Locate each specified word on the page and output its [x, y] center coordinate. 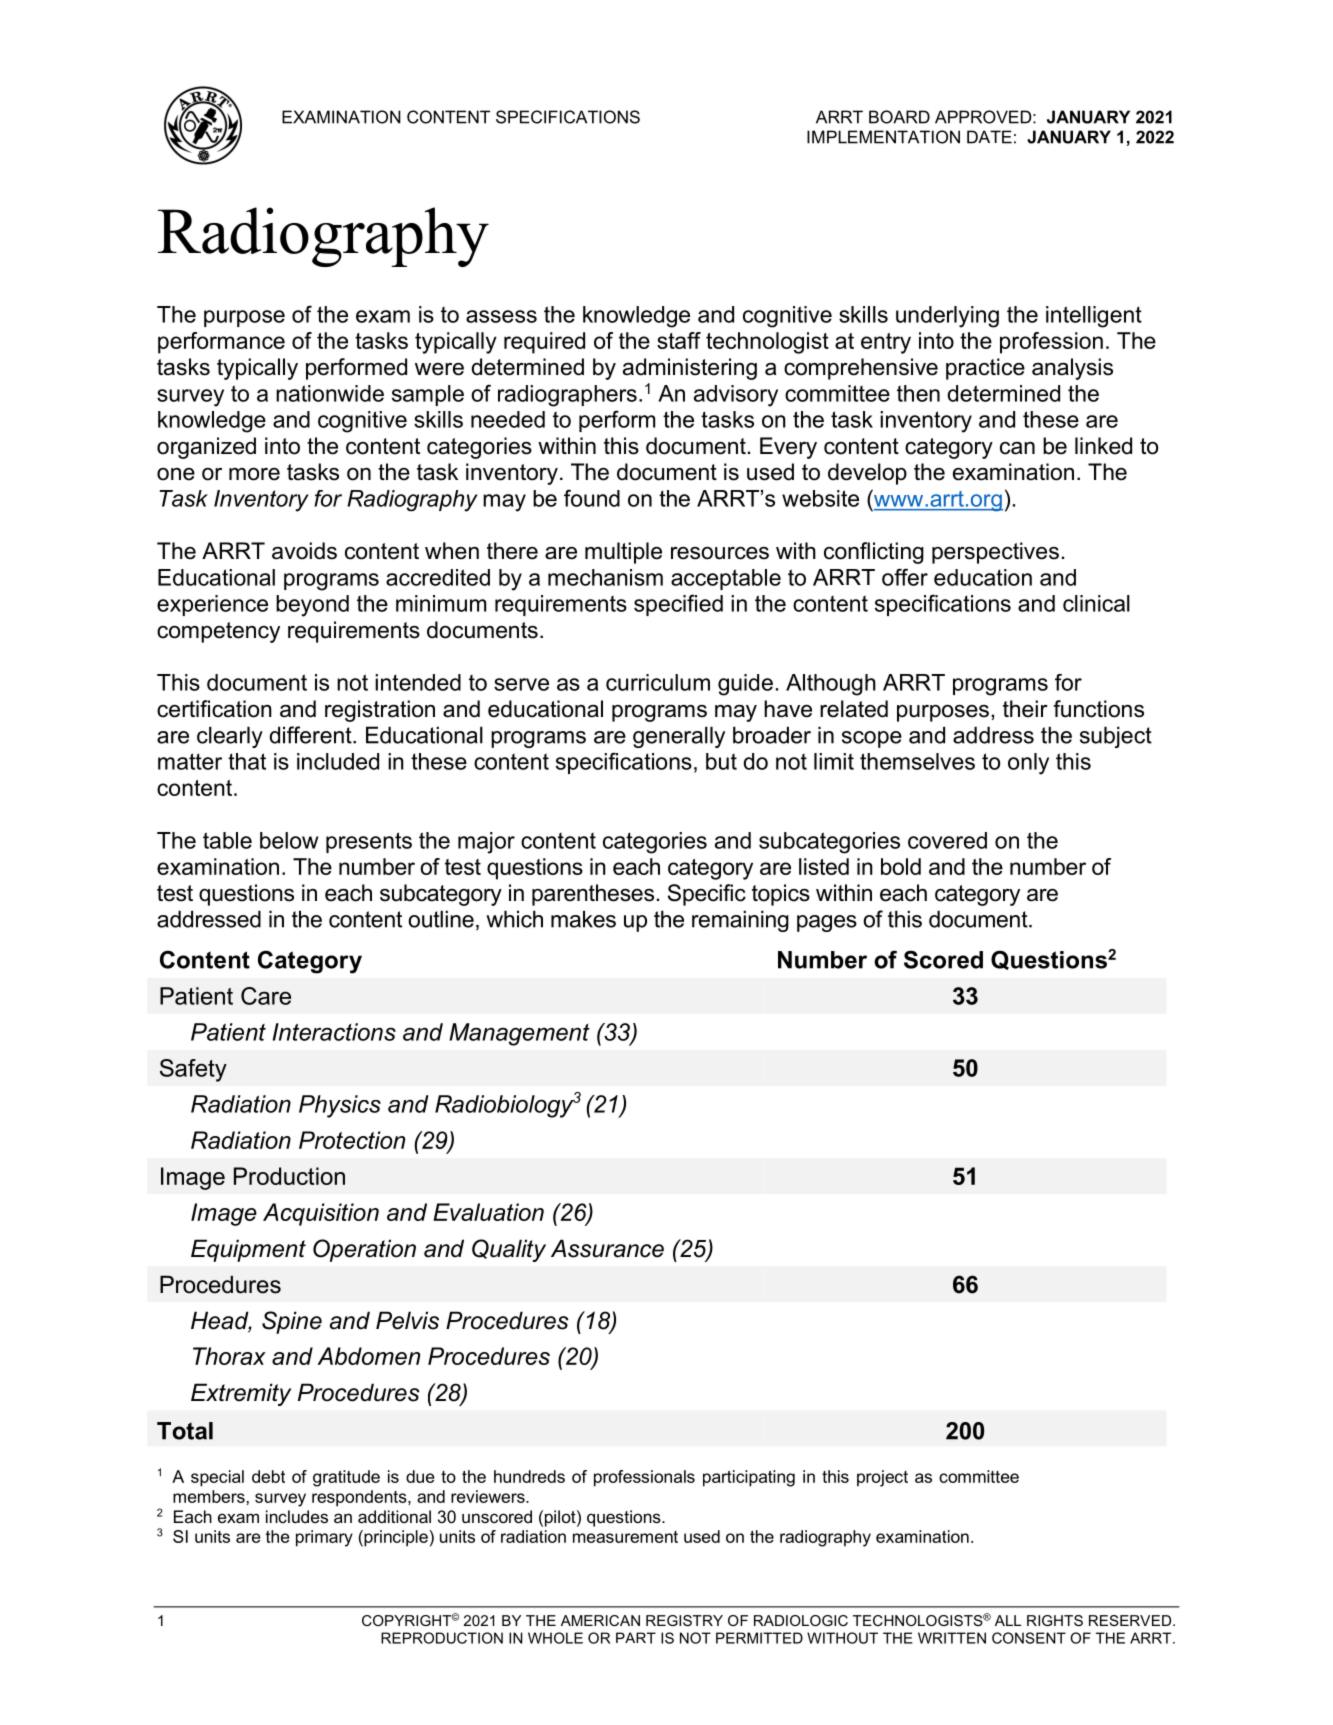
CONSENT [1029, 1638]
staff [679, 340]
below [289, 840]
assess [501, 316]
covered [947, 840]
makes [583, 919]
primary [324, 1538]
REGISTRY [684, 1620]
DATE [989, 137]
